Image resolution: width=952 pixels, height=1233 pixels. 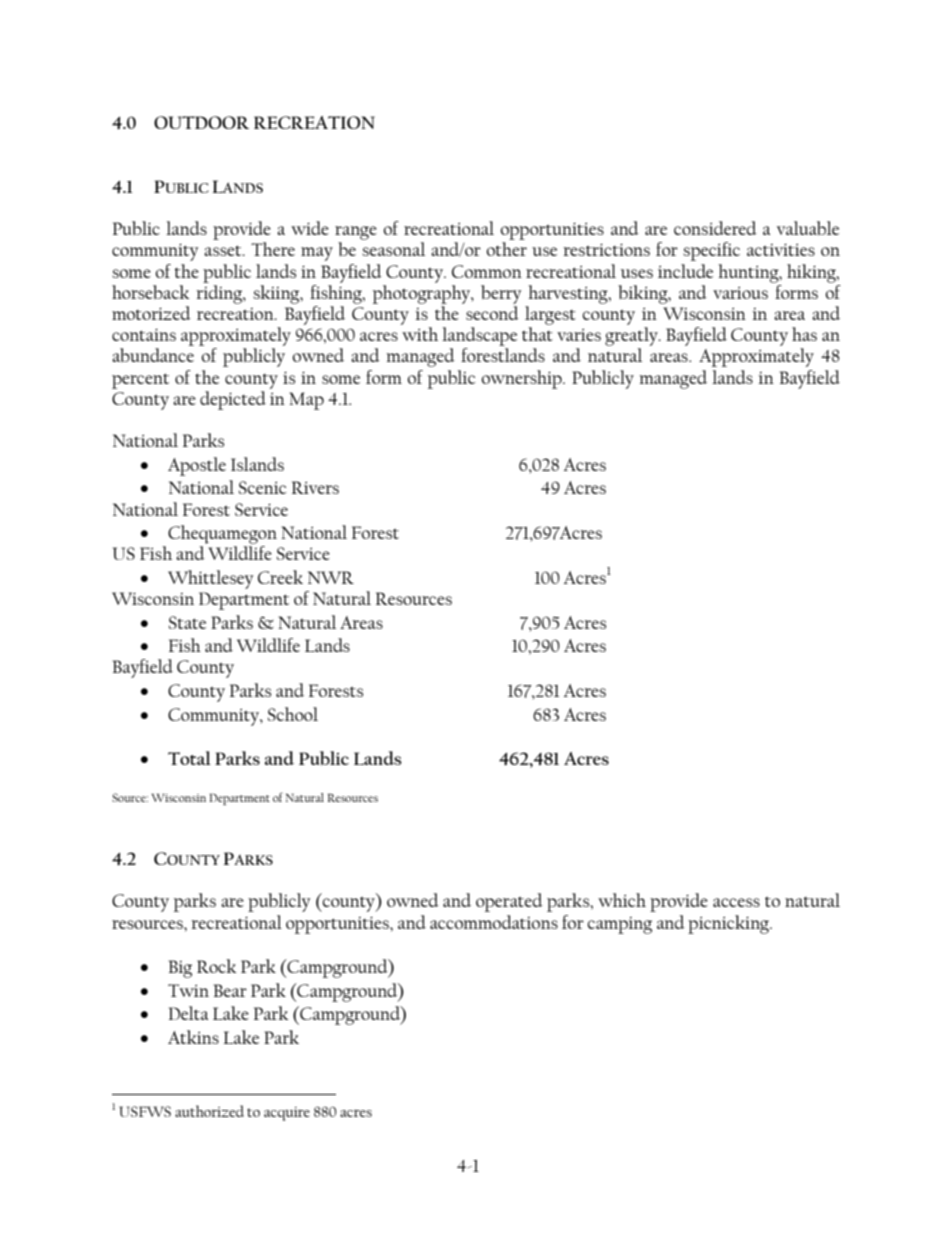 I want to click on other, so click(x=507, y=249).
